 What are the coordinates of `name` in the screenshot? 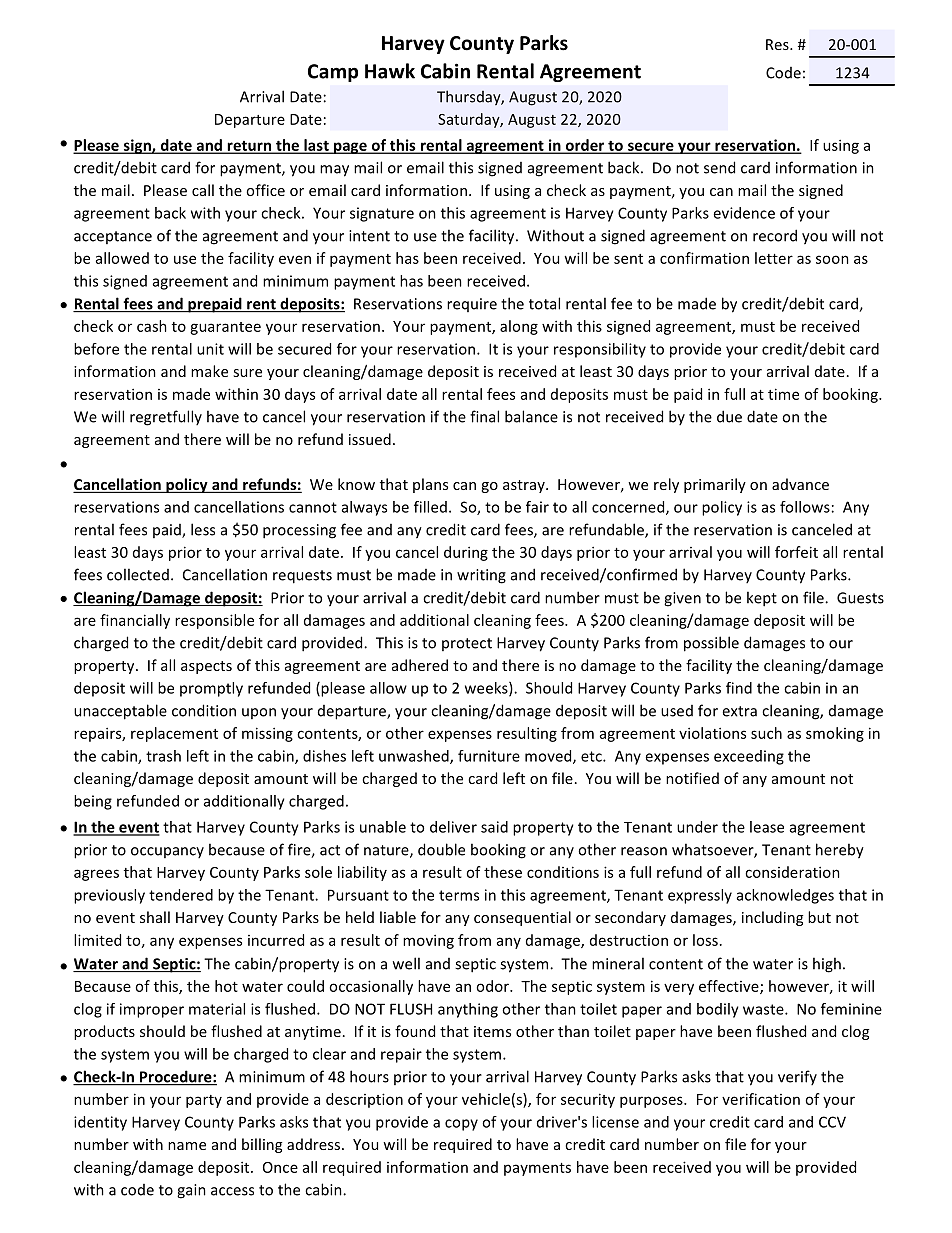 It's located at (187, 1146).
